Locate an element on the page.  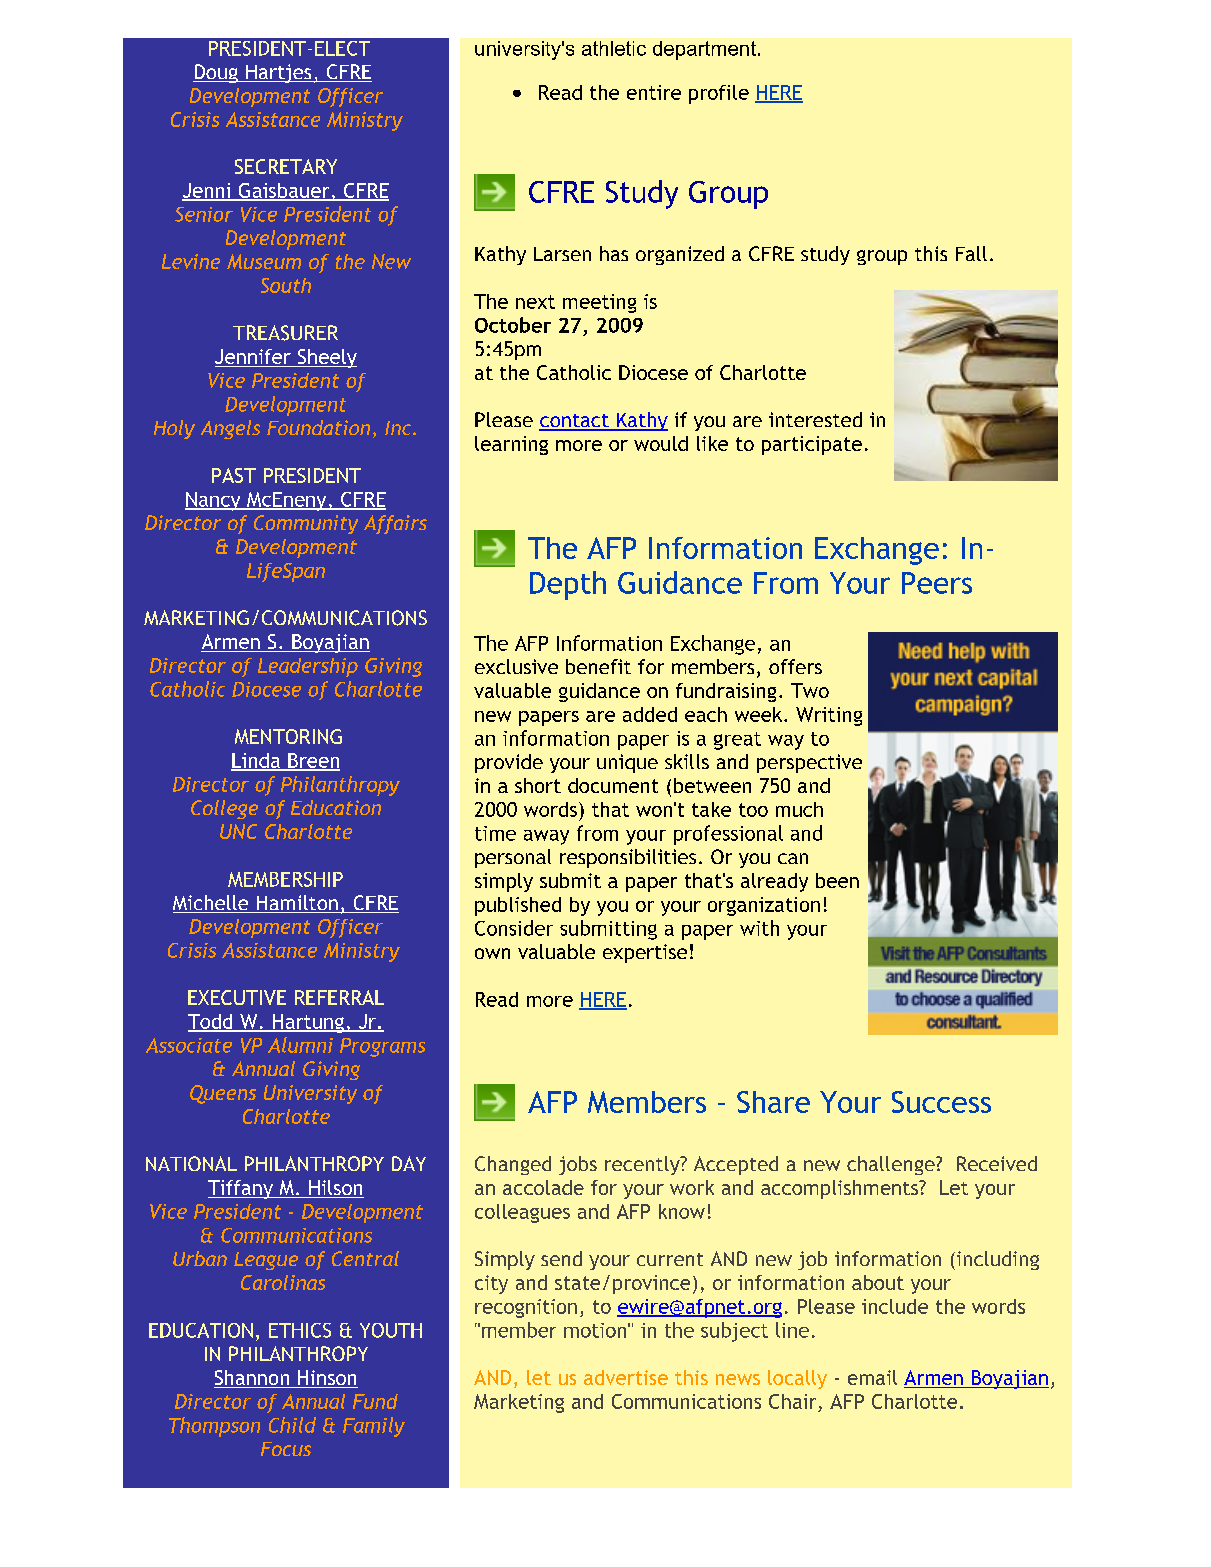
interested is located at coordinates (815, 419).
